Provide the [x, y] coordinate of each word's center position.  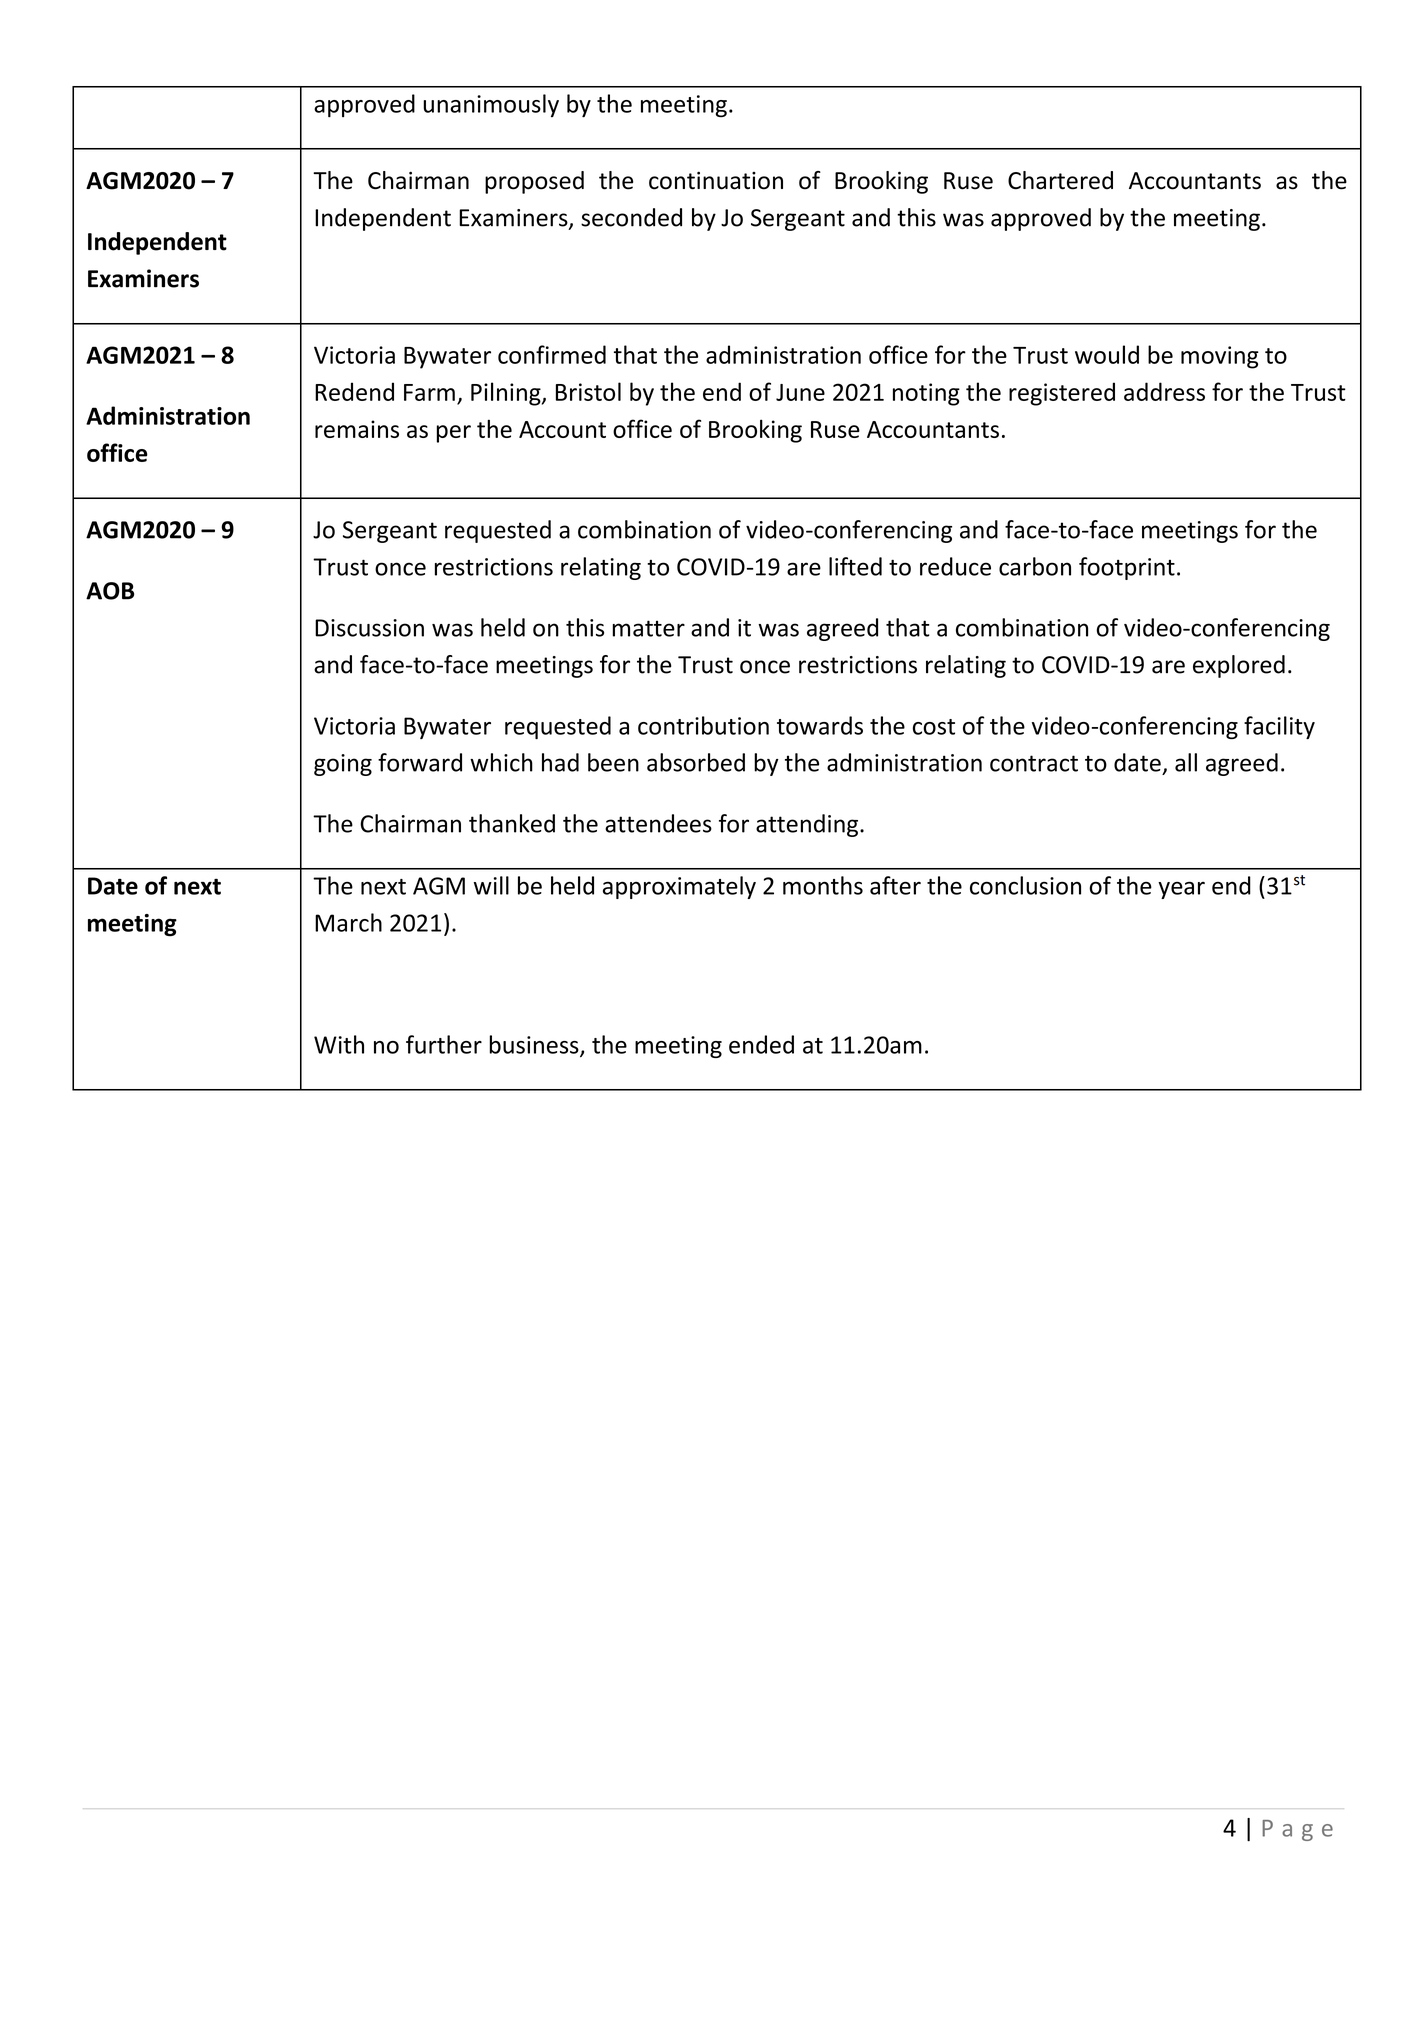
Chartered [1060, 180]
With [339, 1044]
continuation [716, 180]
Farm [429, 392]
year [1181, 890]
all [1186, 762]
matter [648, 628]
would [1107, 354]
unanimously [491, 105]
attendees [658, 823]
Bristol [588, 391]
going [343, 765]
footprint [1127, 568]
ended [761, 1044]
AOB [110, 591]
